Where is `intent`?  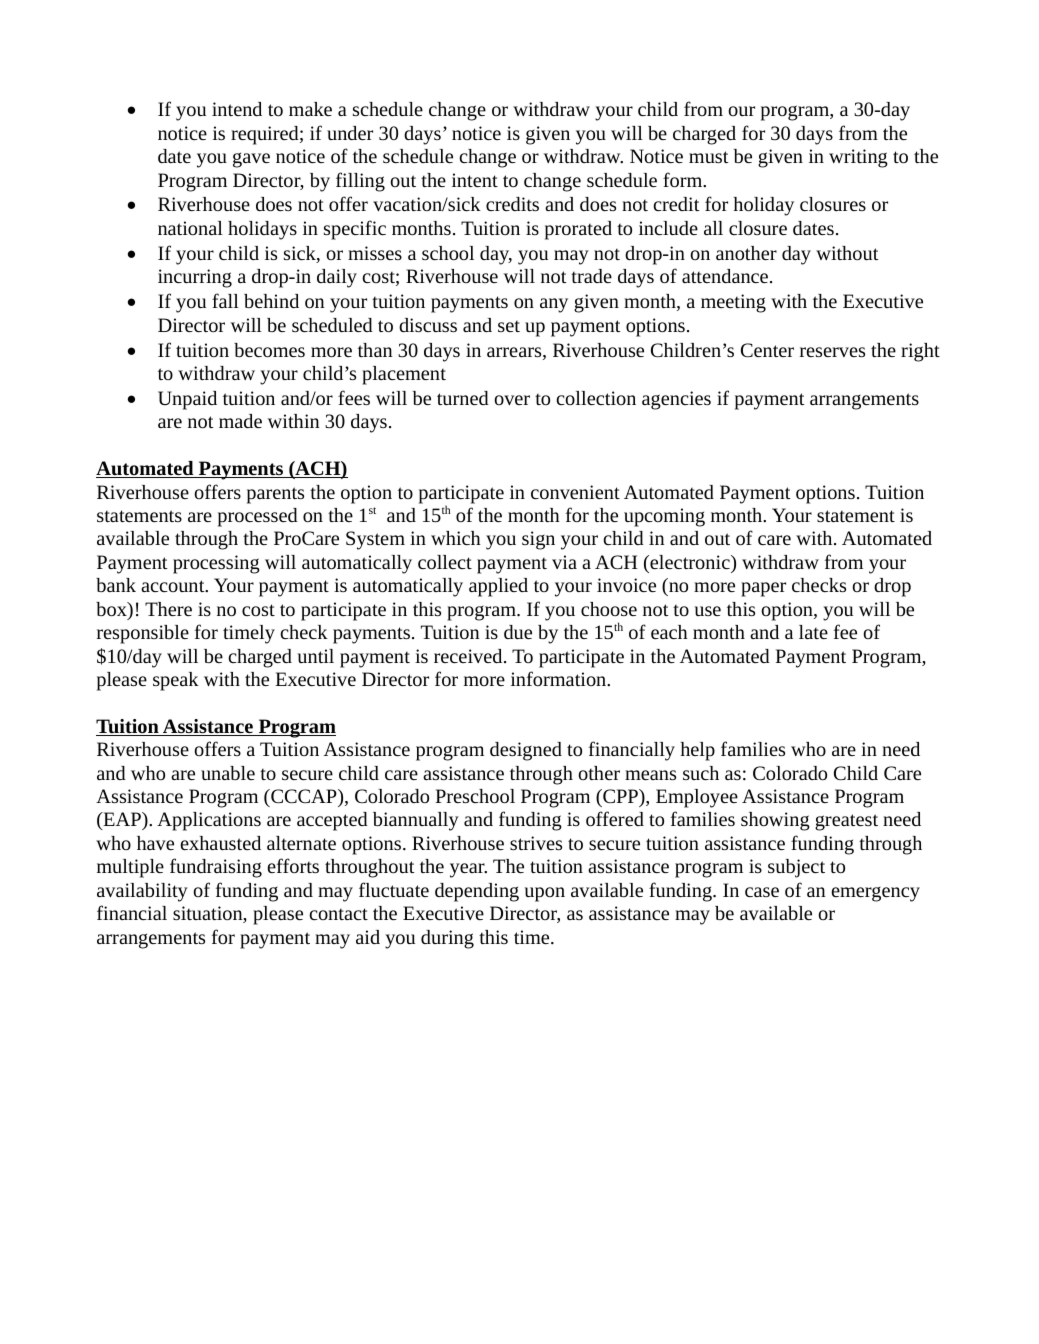
intent is located at coordinates (475, 180).
